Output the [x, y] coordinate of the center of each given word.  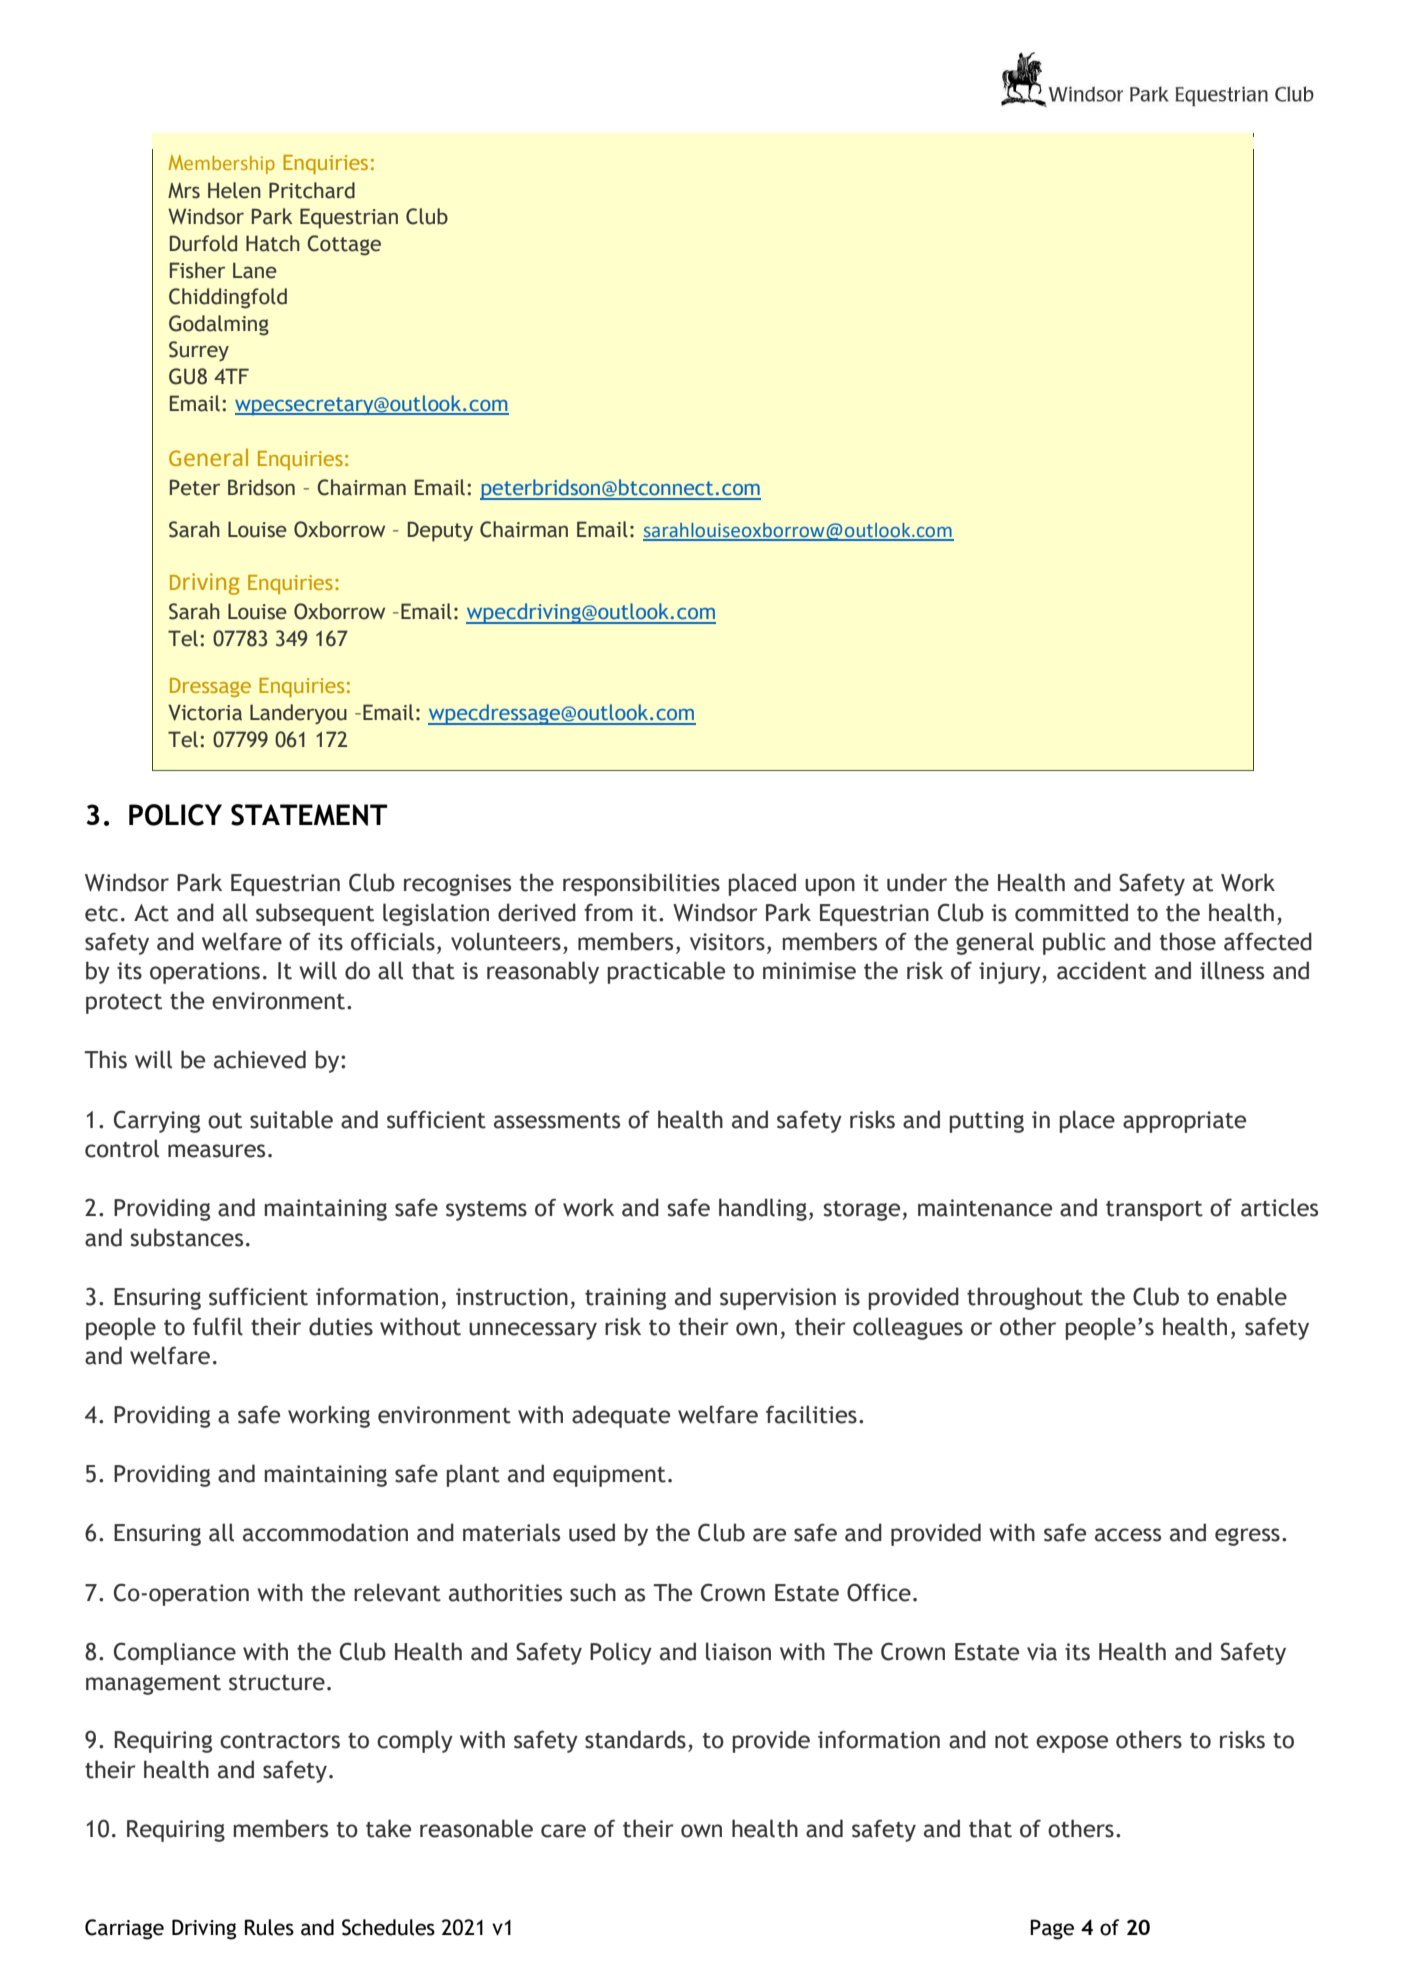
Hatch [273, 243]
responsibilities [641, 884]
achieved [260, 1059]
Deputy [440, 531]
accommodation [325, 1532]
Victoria [205, 712]
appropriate [1184, 1122]
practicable [666, 972]
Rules [269, 1927]
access [1128, 1535]
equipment [609, 1476]
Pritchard [312, 190]
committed [1071, 912]
